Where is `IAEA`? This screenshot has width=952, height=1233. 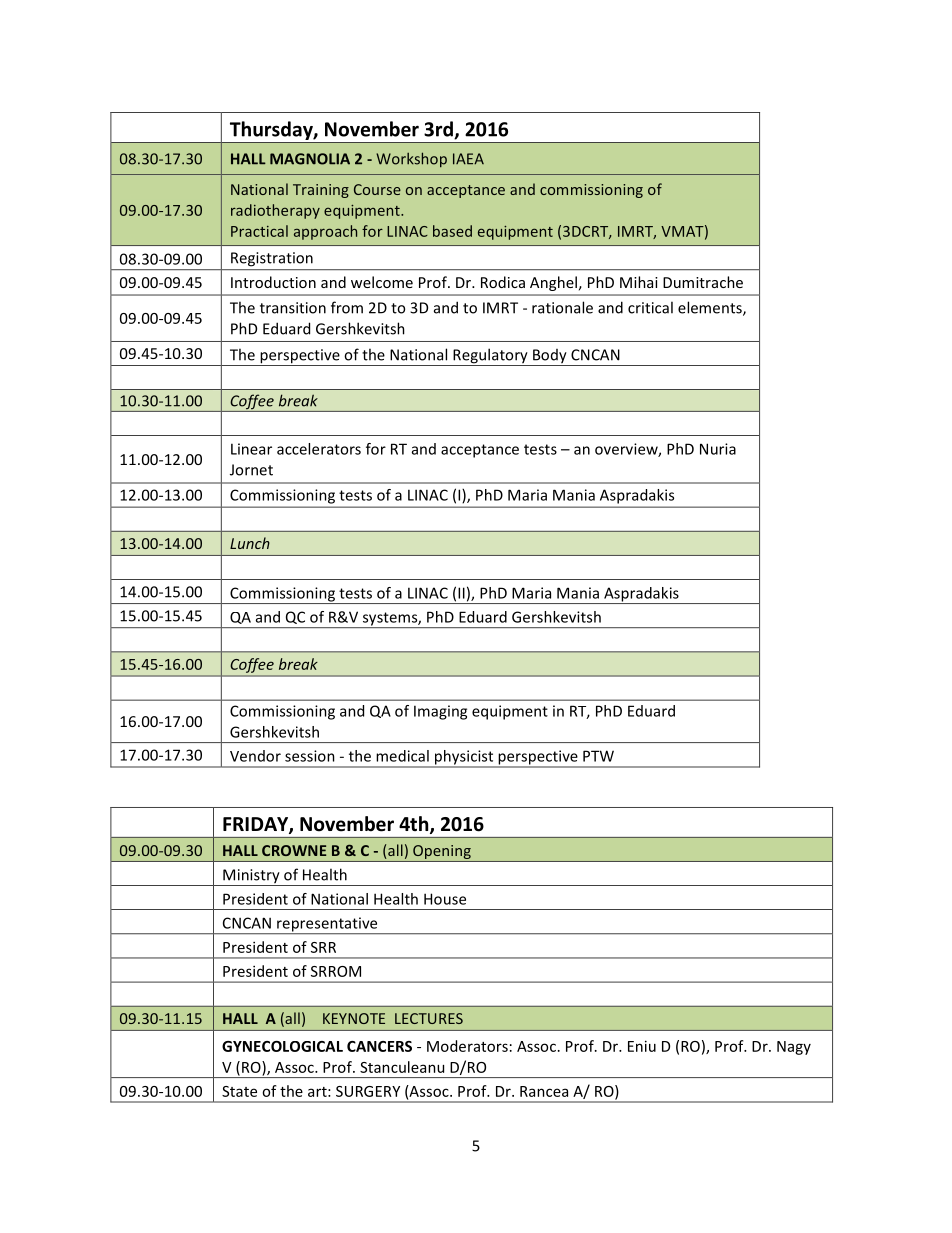 IAEA is located at coordinates (468, 159).
